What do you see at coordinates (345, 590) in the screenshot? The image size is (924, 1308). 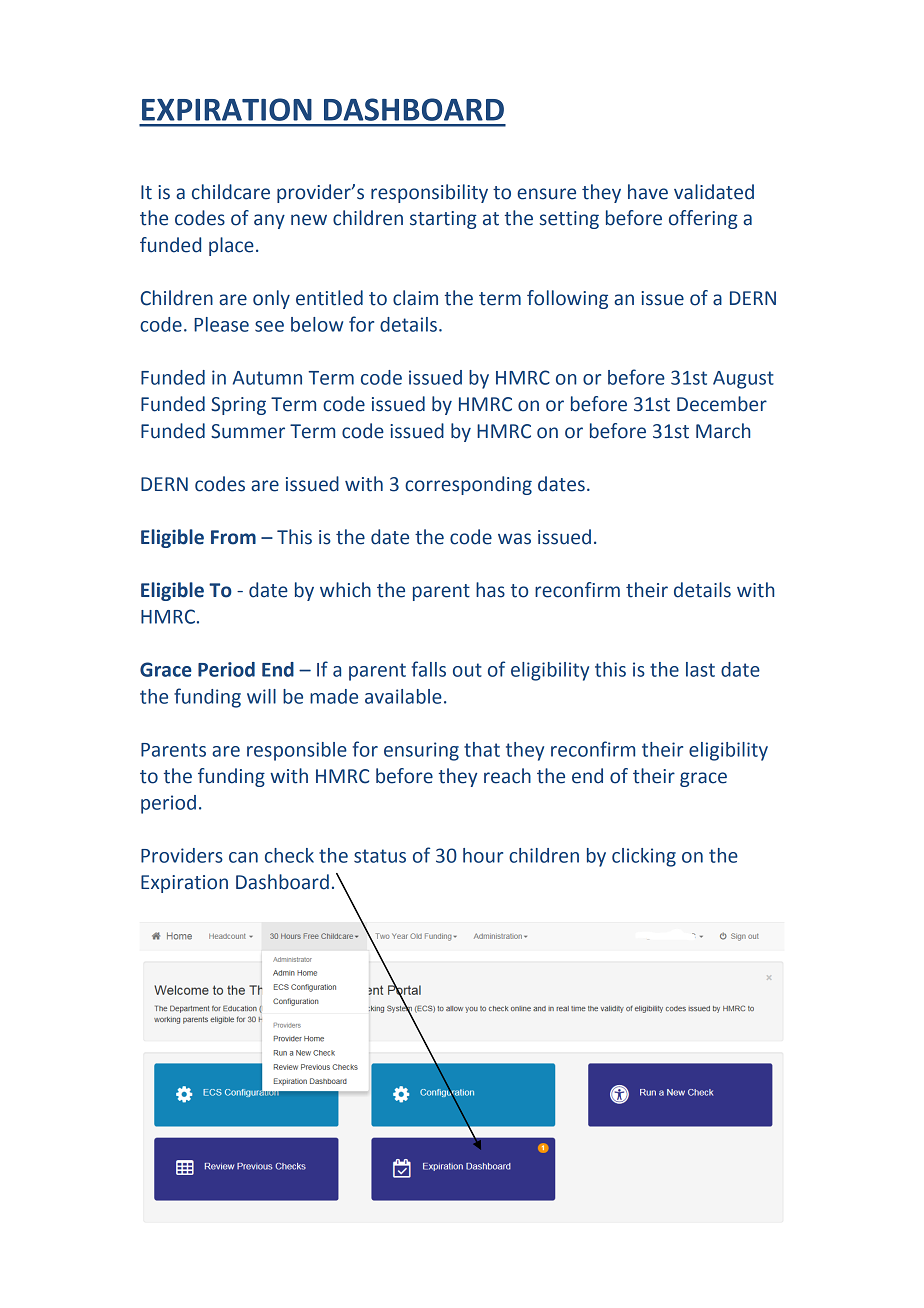 I see `which` at bounding box center [345, 590].
